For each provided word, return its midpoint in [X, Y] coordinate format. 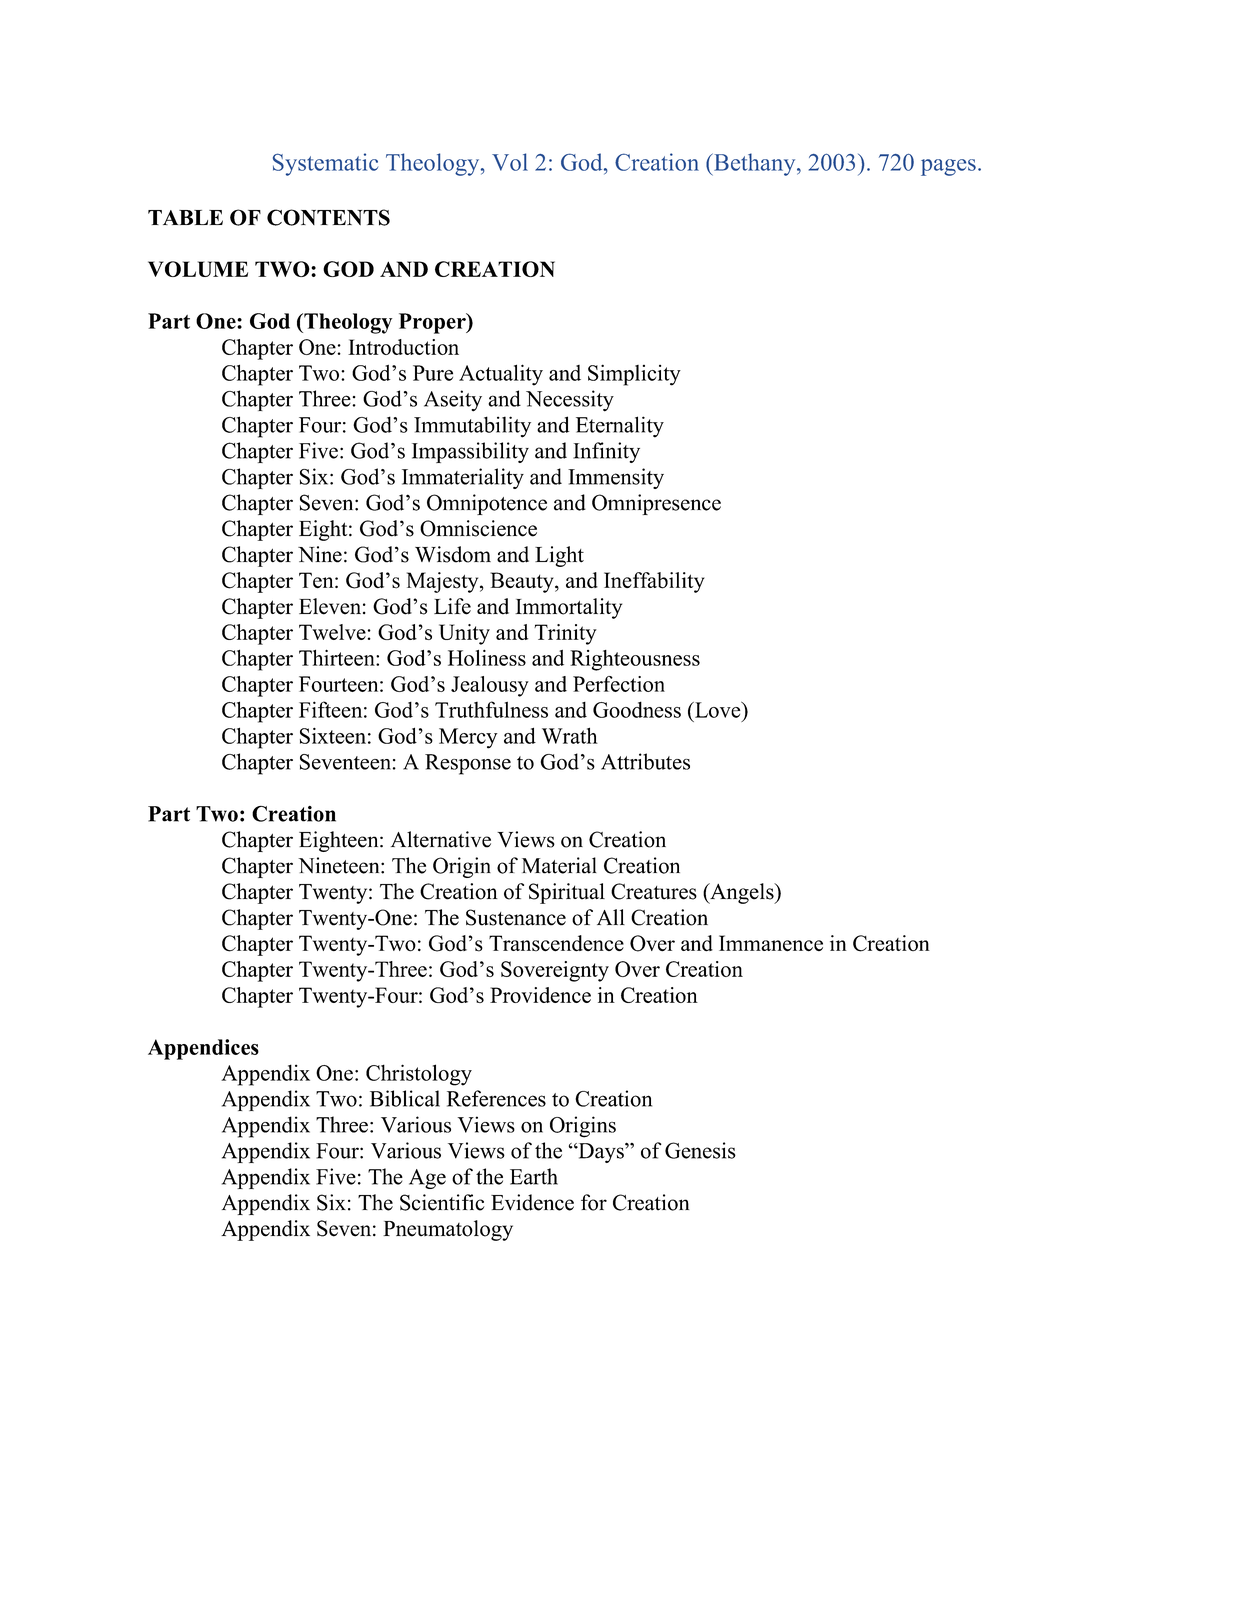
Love [718, 709]
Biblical [405, 1098]
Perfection [619, 684]
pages [948, 167]
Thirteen [338, 657]
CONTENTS [328, 217]
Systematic [325, 164]
